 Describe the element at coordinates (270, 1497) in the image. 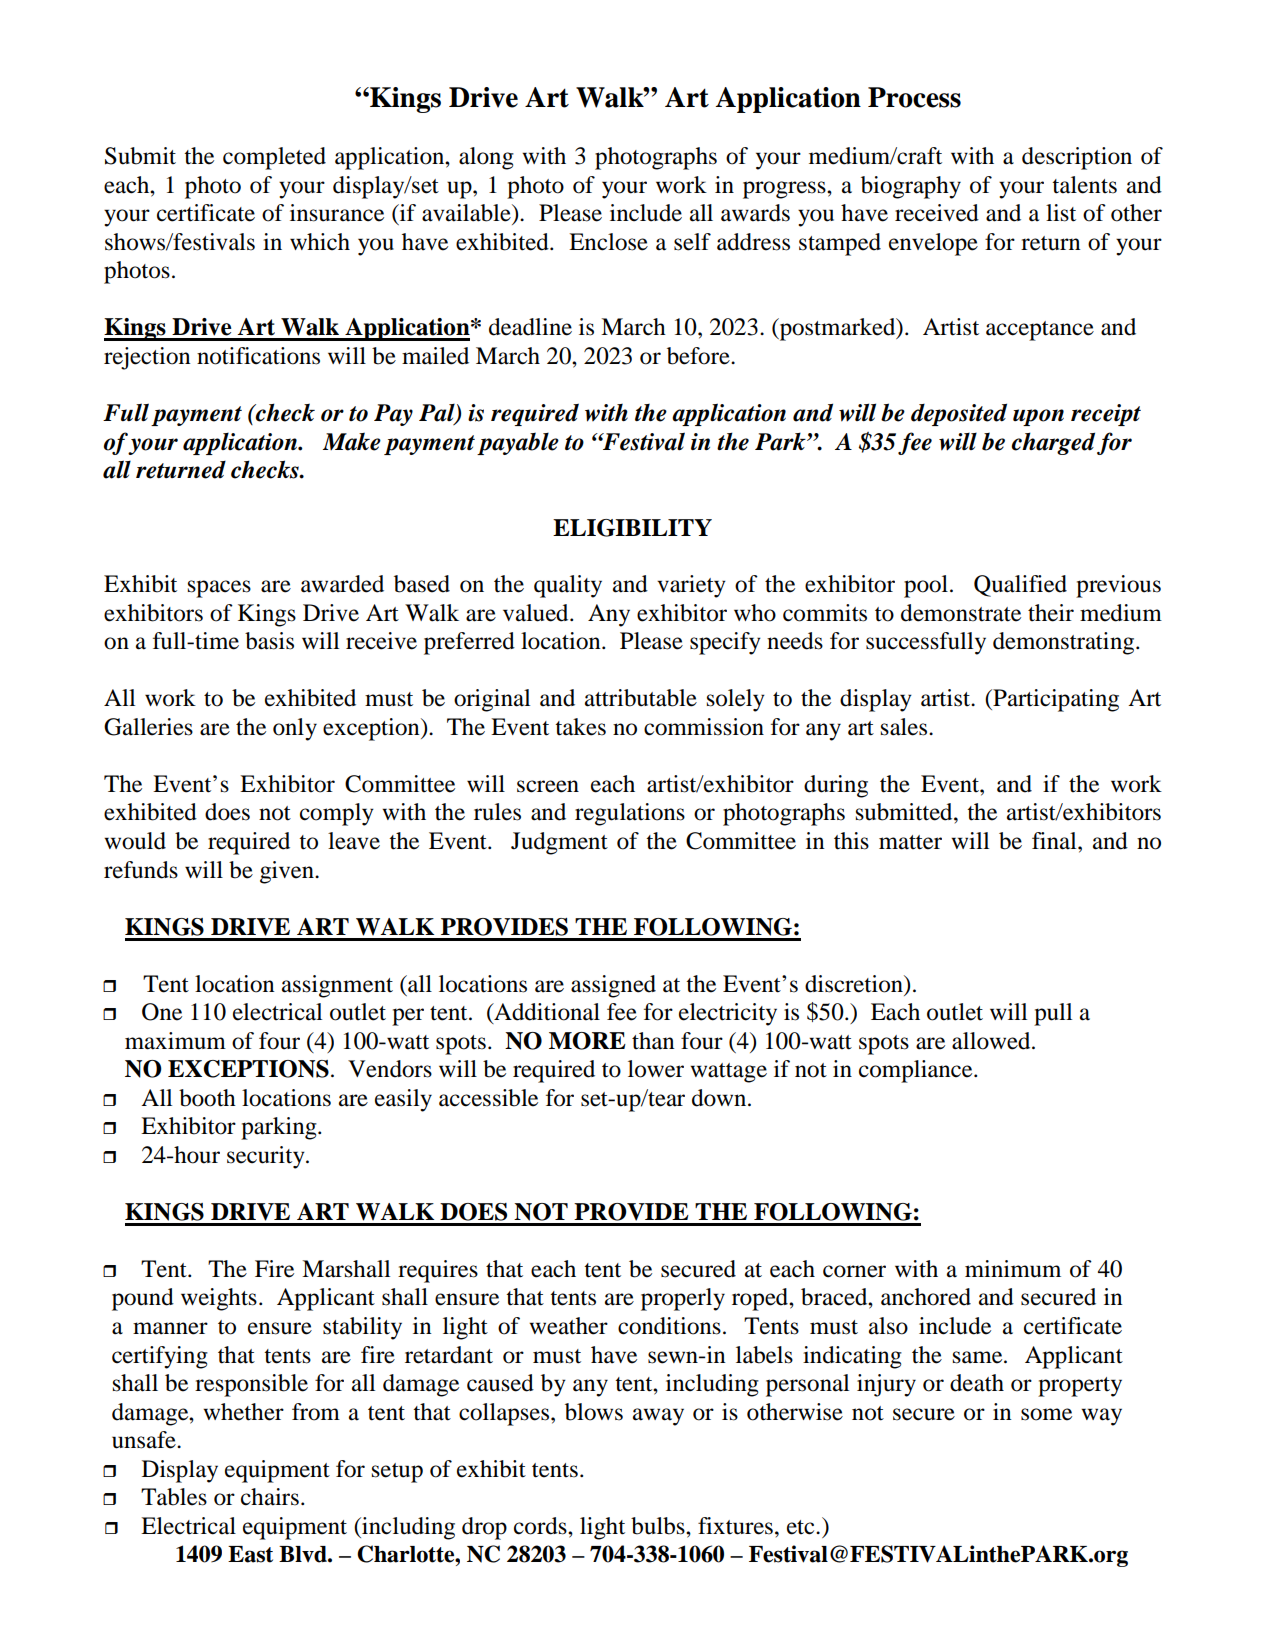

I see `chairs` at that location.
